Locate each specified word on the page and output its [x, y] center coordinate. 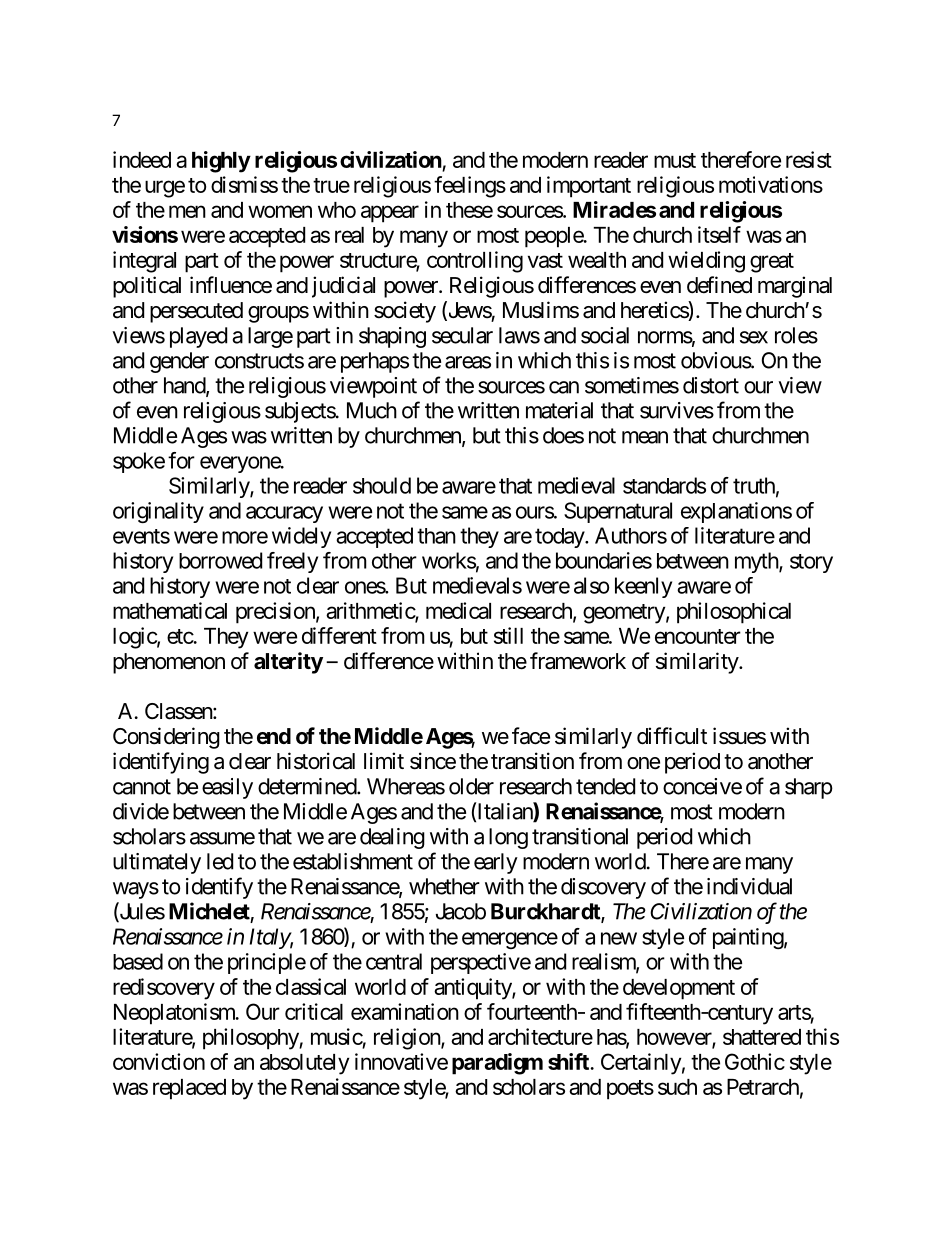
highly [221, 162]
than [436, 536]
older [471, 786]
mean [645, 437]
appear [390, 214]
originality [158, 512]
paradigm [497, 1064]
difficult [672, 736]
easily [227, 788]
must [675, 160]
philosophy [251, 1039]
